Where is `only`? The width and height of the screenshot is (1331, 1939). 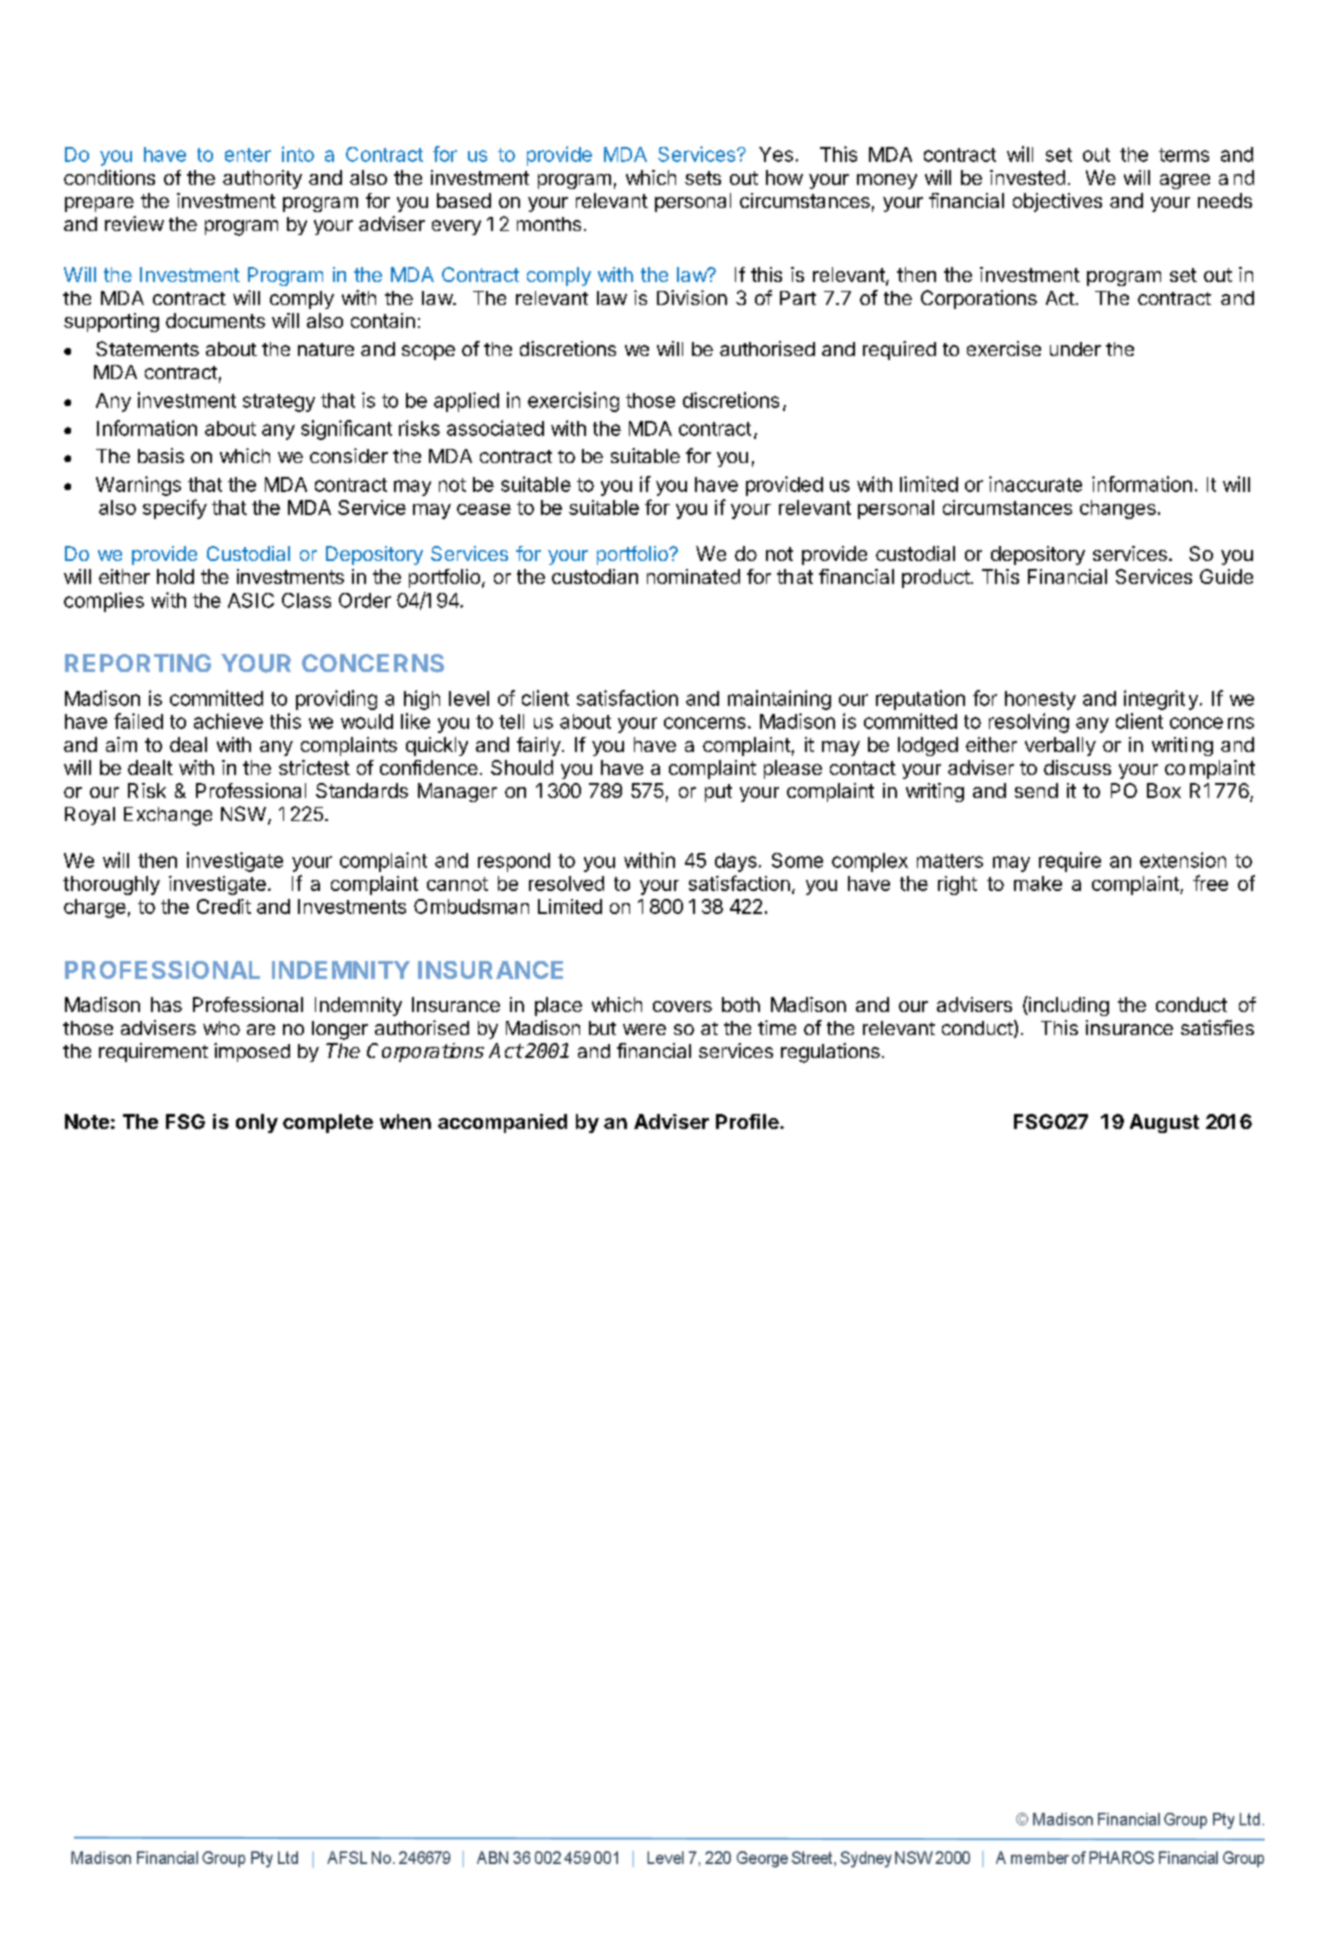
only is located at coordinates (257, 1123).
